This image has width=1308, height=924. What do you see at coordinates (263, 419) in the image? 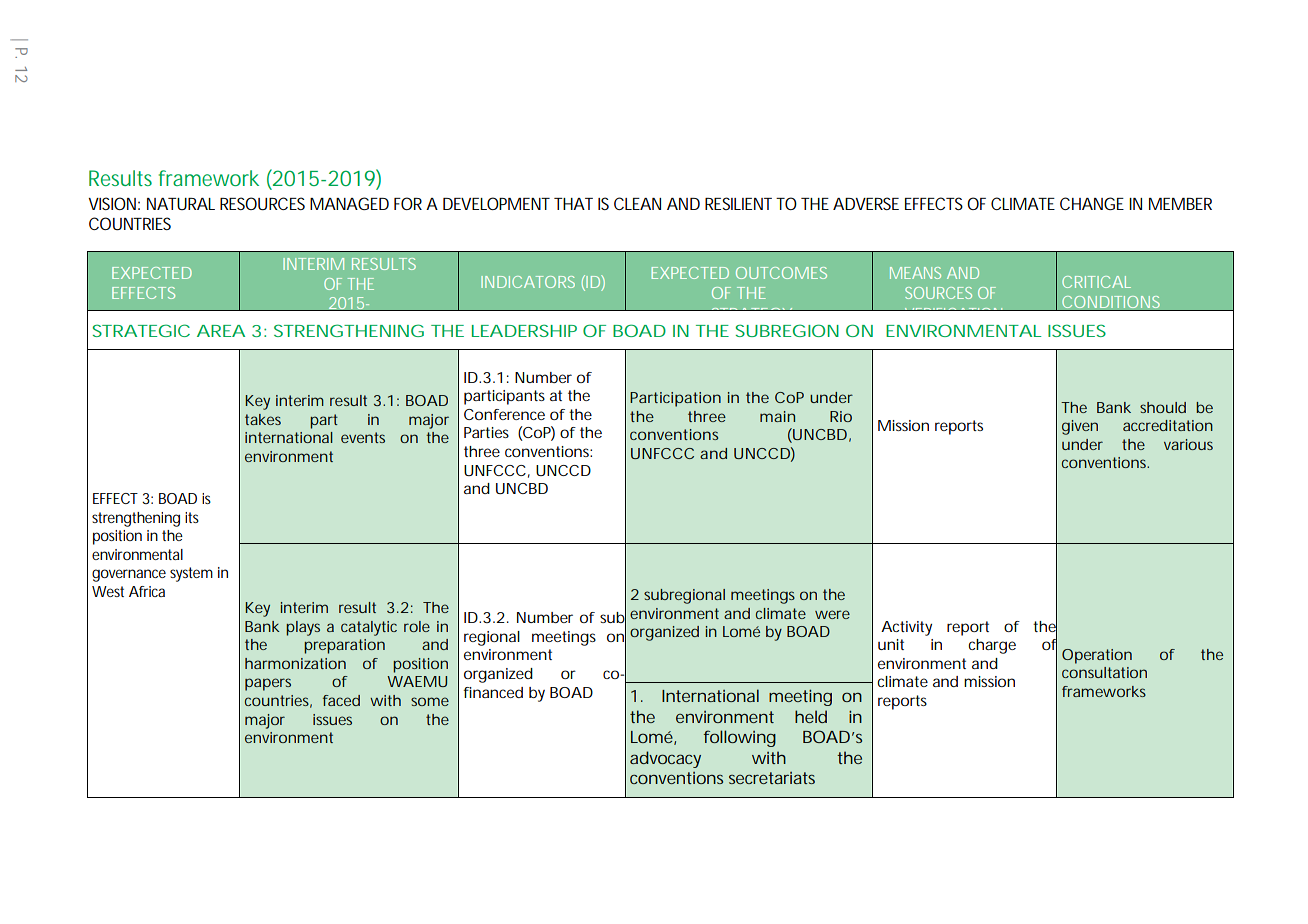
I see `takes` at bounding box center [263, 419].
